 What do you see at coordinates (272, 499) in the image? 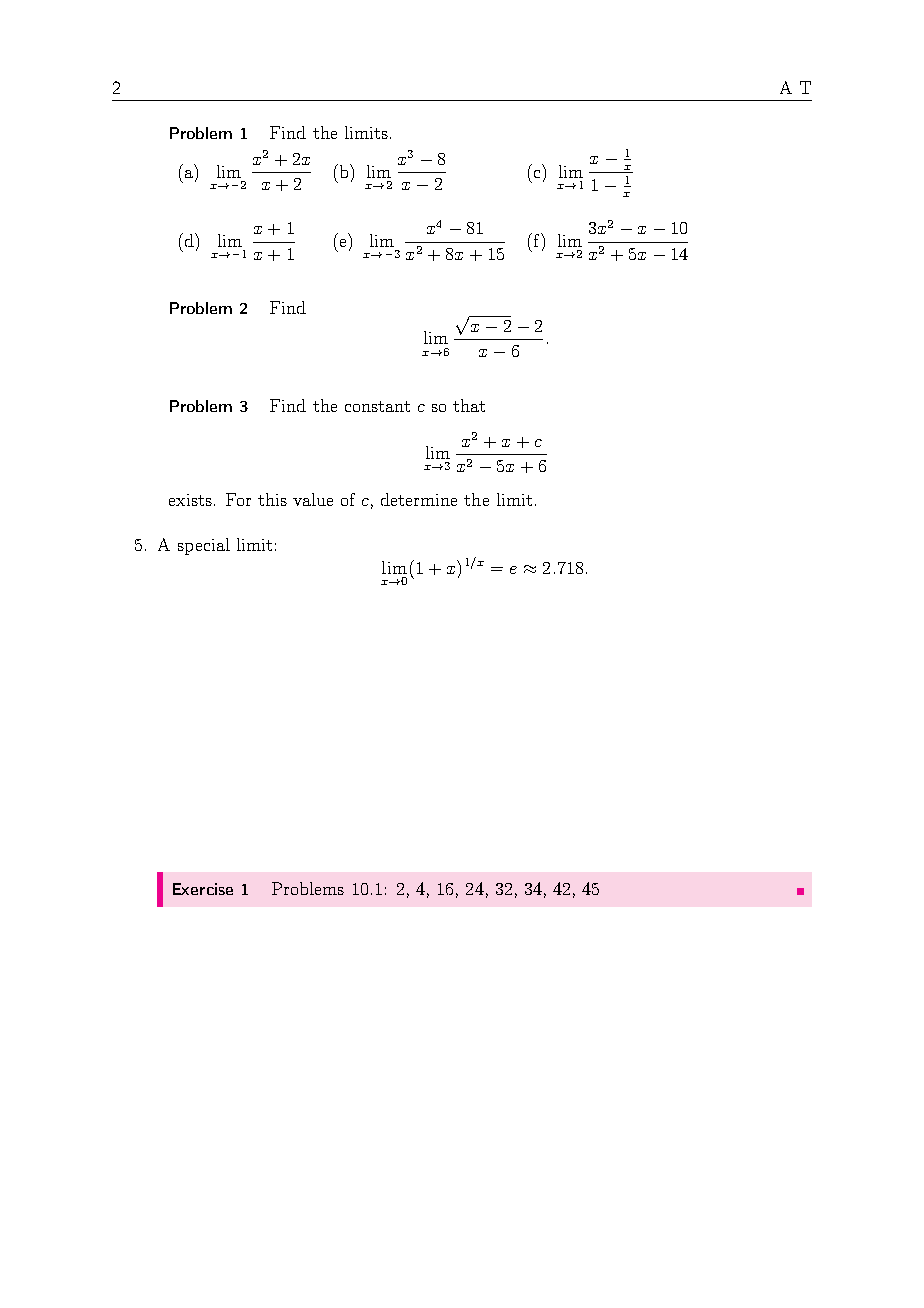
I see `this` at bounding box center [272, 499].
